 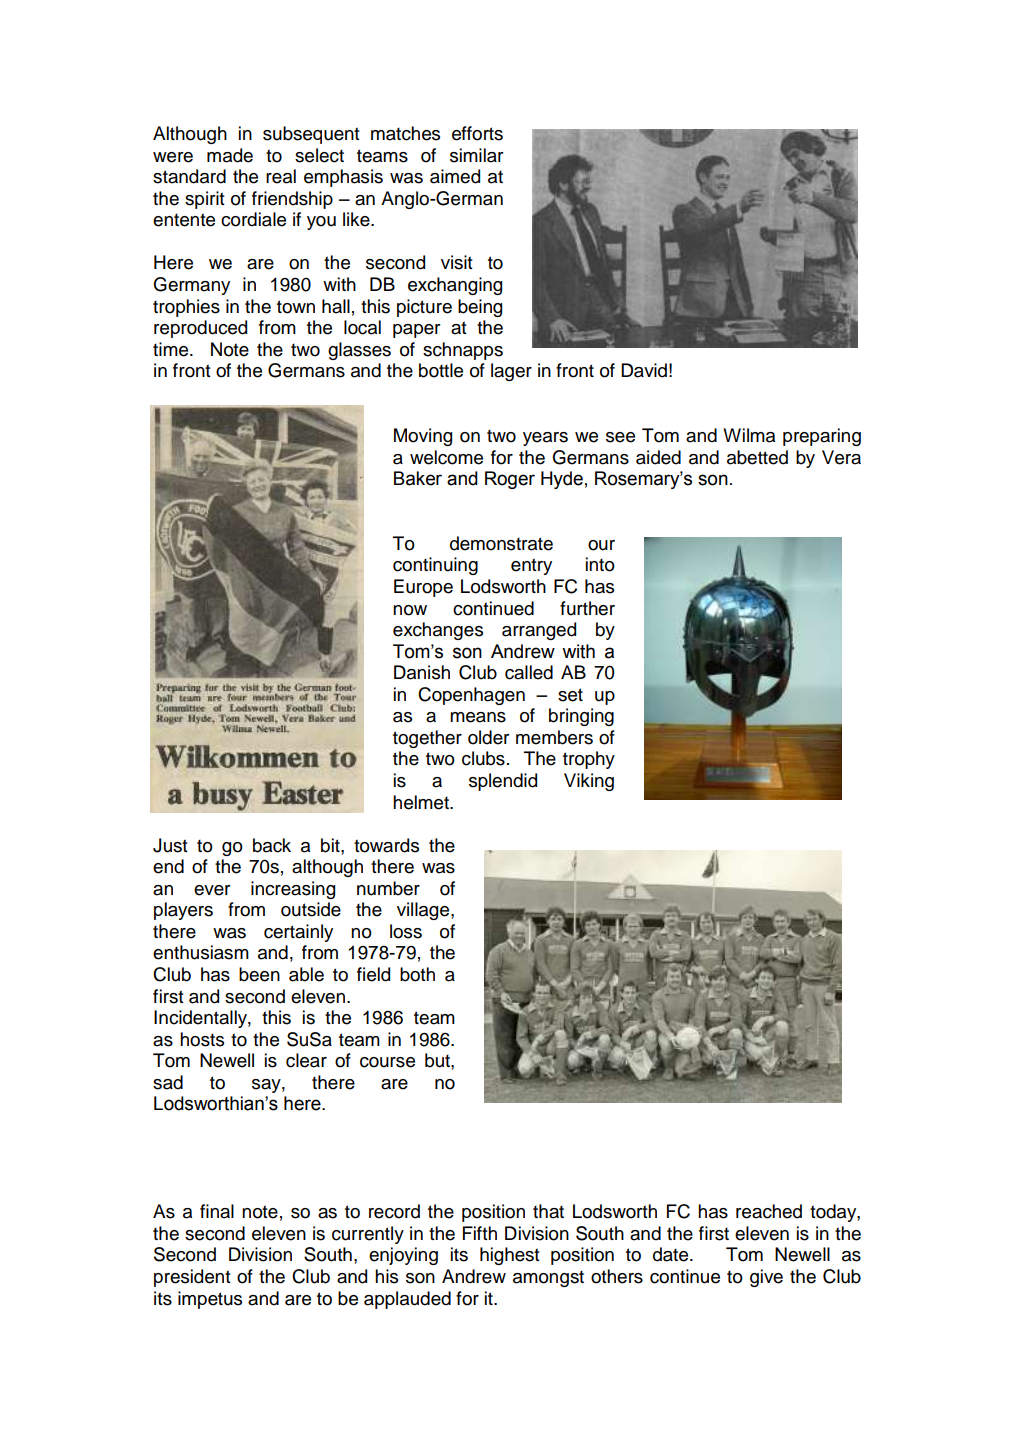 What do you see at coordinates (477, 133) in the document?
I see `efforts` at bounding box center [477, 133].
